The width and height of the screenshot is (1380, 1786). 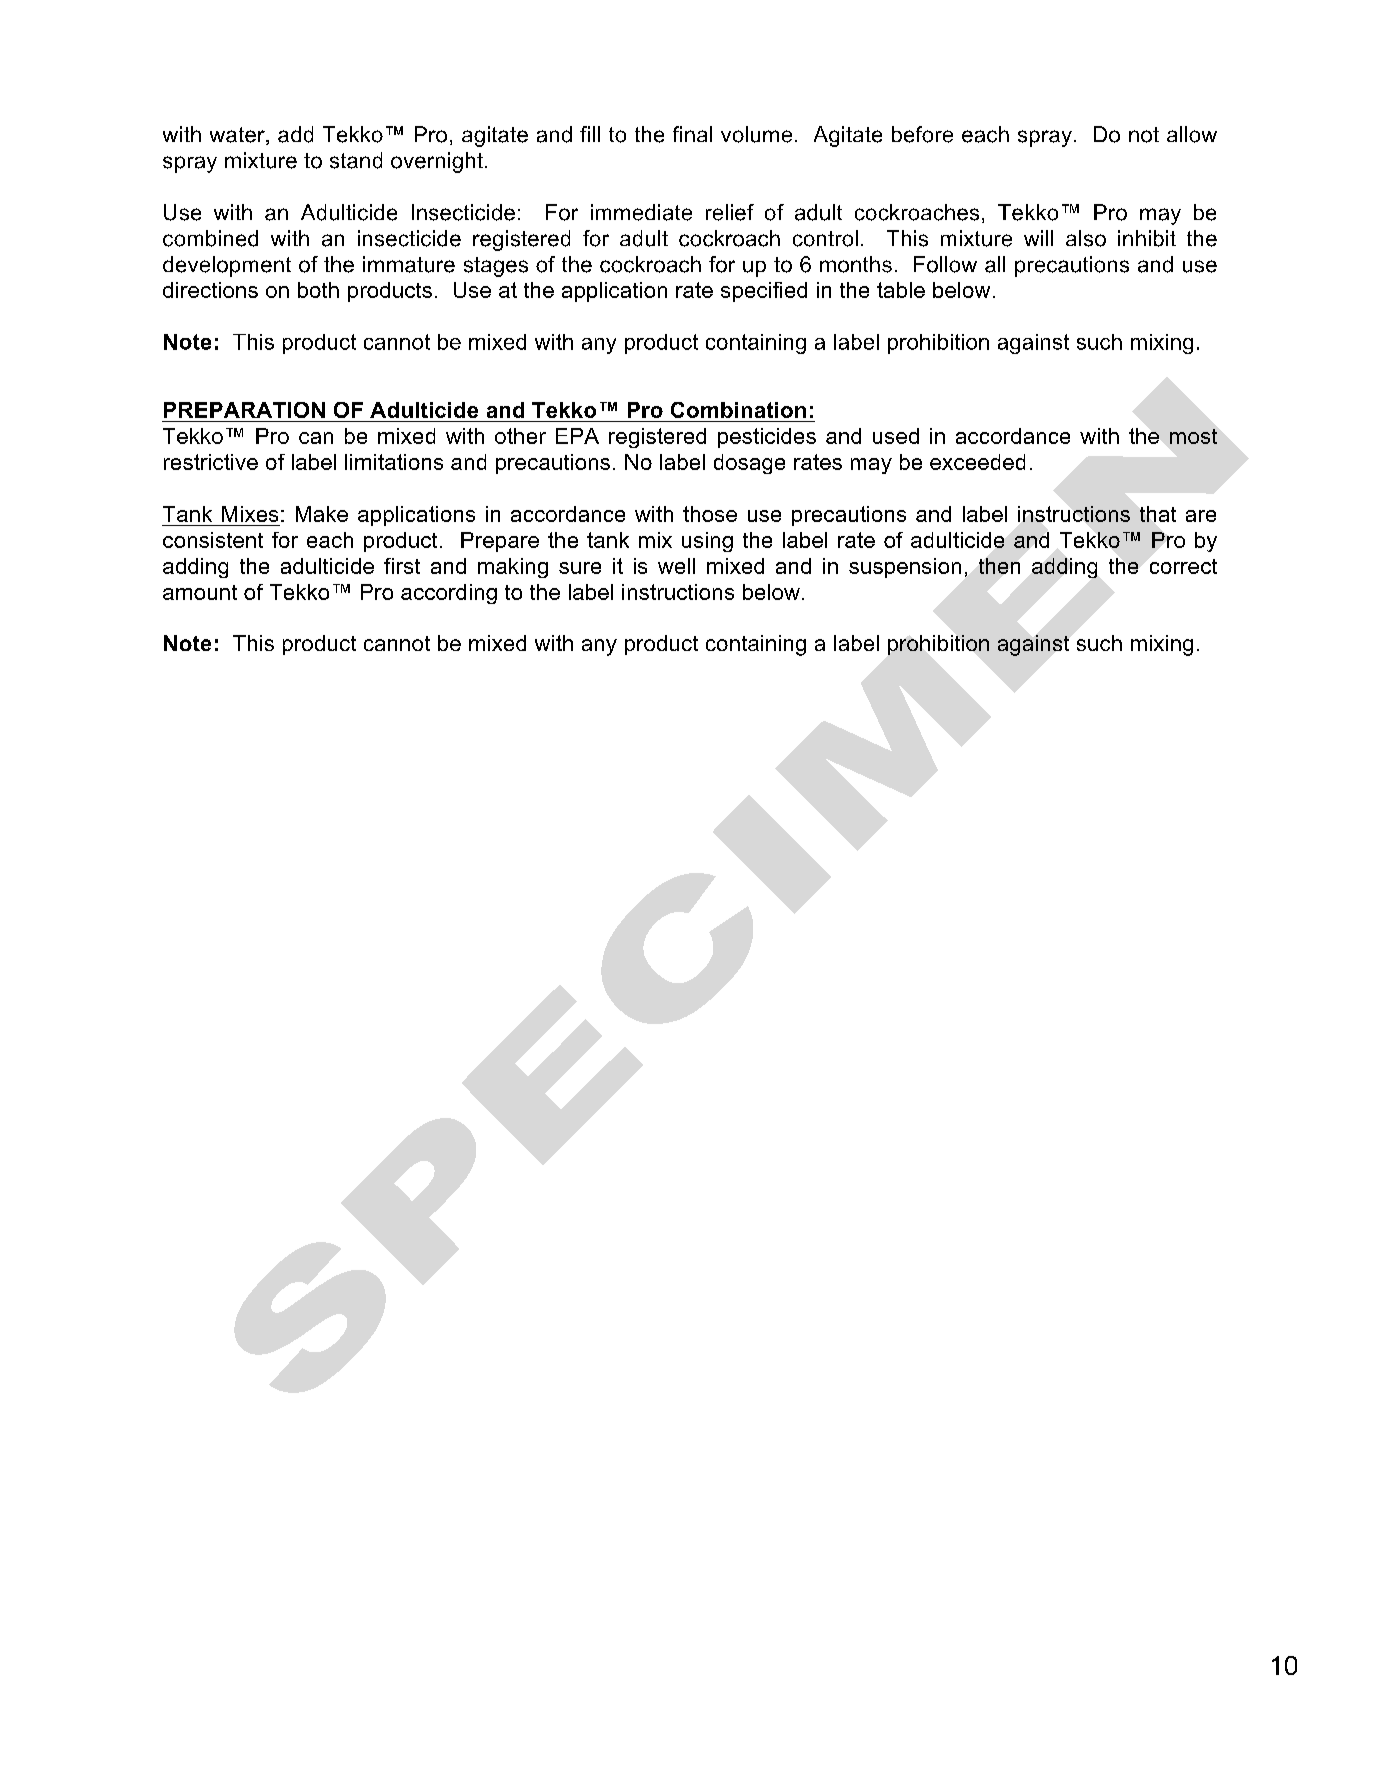 What do you see at coordinates (676, 566) in the screenshot?
I see `well` at bounding box center [676, 566].
